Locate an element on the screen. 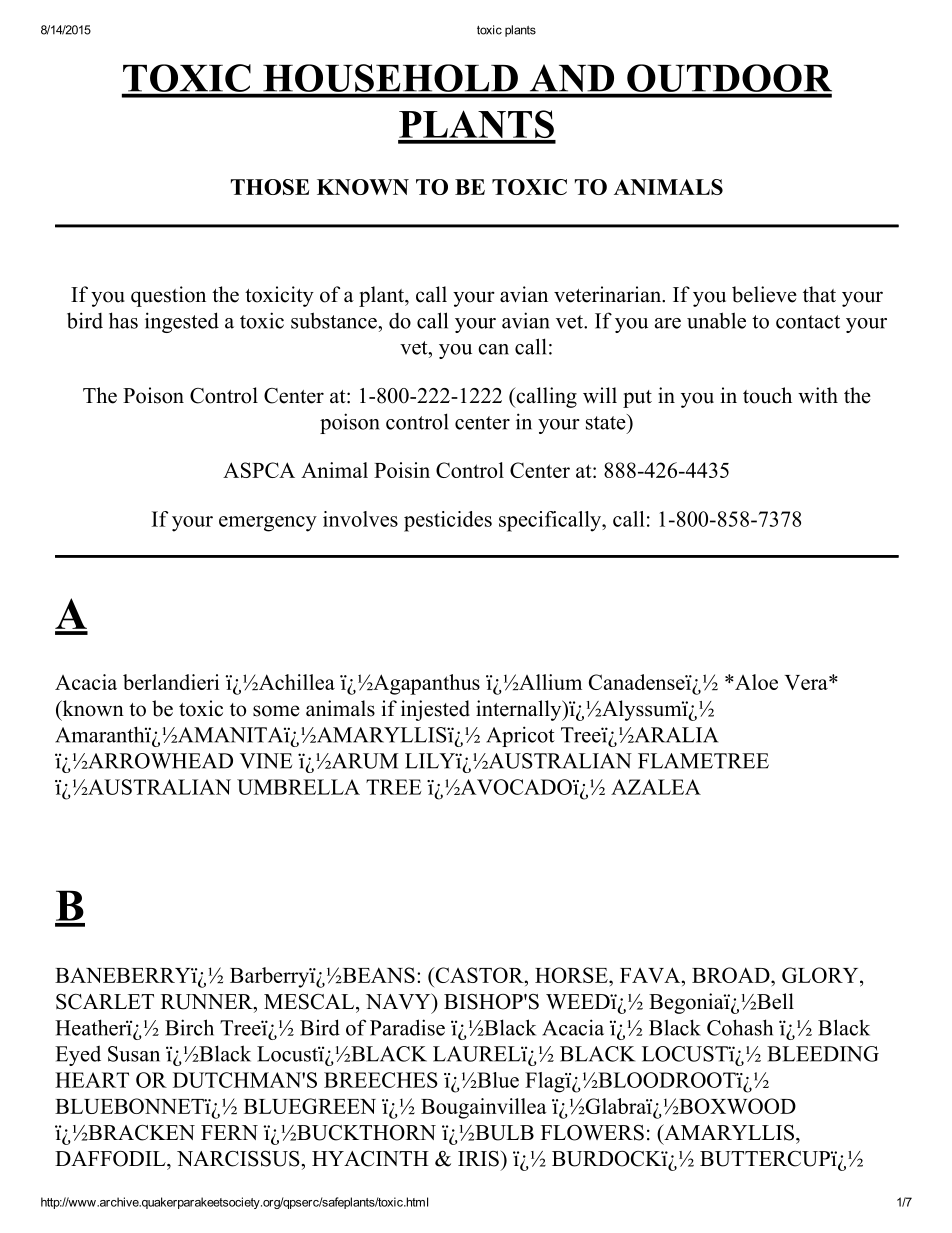 This screenshot has width=952, height=1233. substance is located at coordinates (335, 320).
